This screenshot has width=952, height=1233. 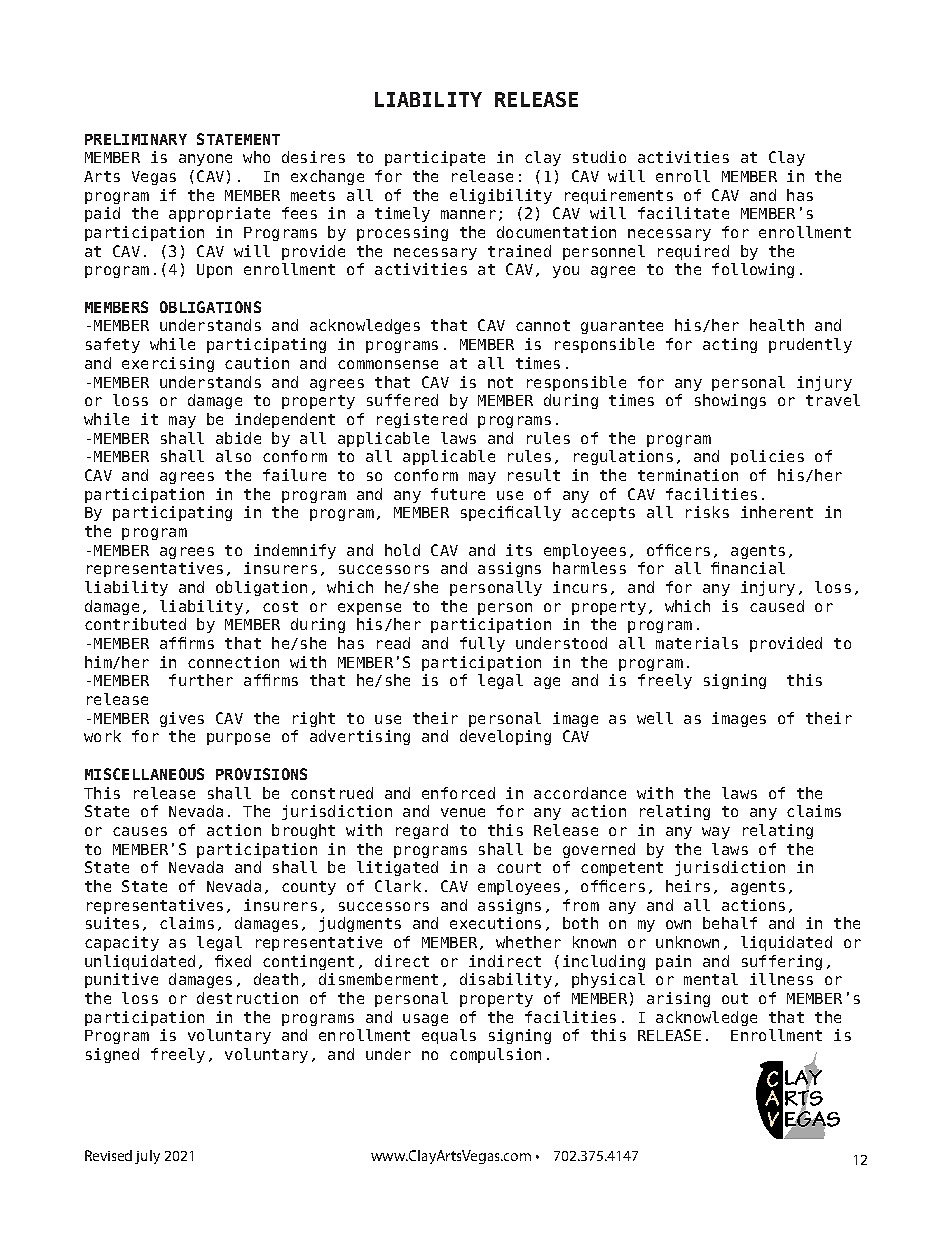 I want to click on compulsion, so click(x=495, y=1055).
